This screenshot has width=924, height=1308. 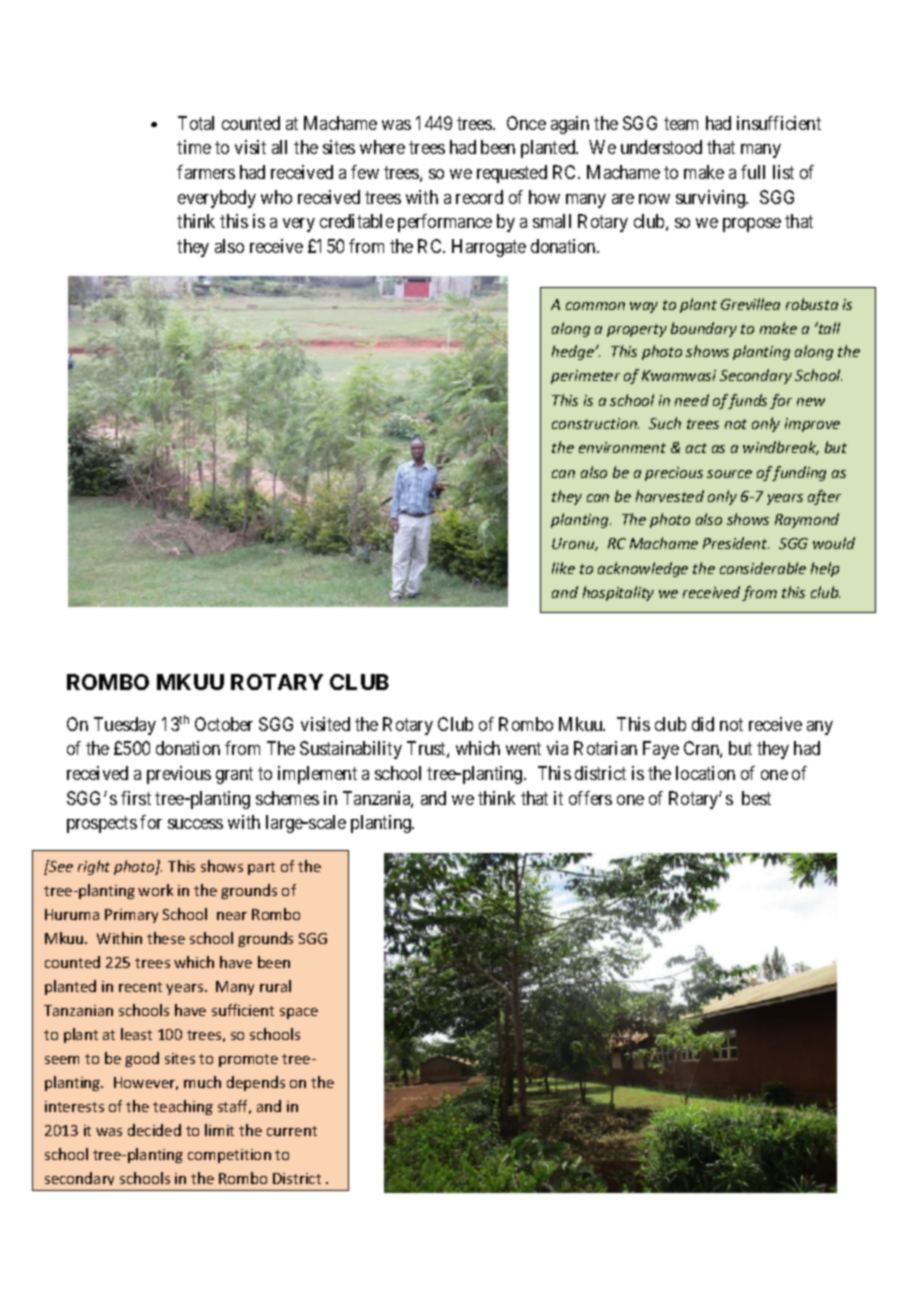 What do you see at coordinates (756, 798) in the screenshot?
I see `best` at bounding box center [756, 798].
